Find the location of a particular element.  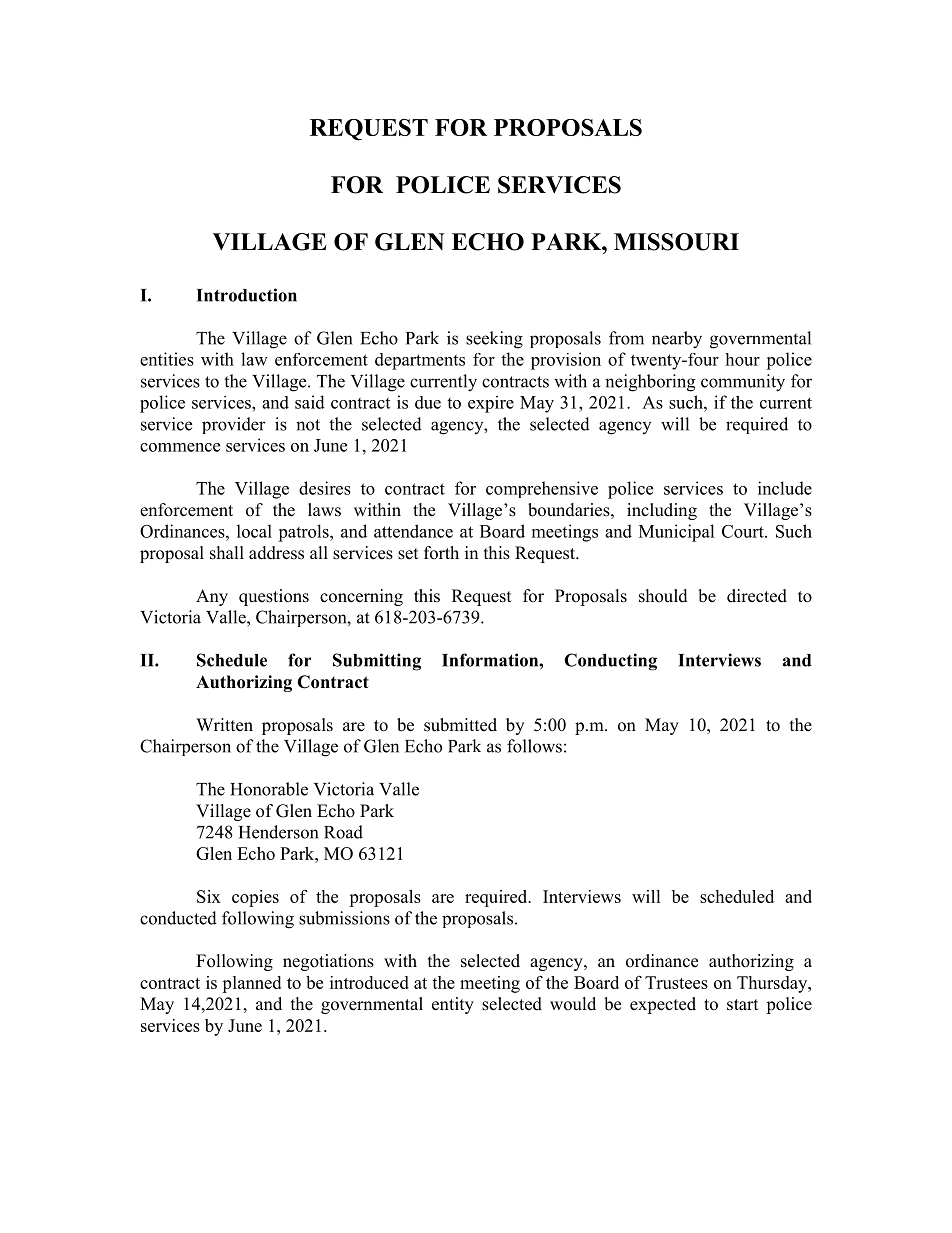

entity is located at coordinates (453, 1005).
